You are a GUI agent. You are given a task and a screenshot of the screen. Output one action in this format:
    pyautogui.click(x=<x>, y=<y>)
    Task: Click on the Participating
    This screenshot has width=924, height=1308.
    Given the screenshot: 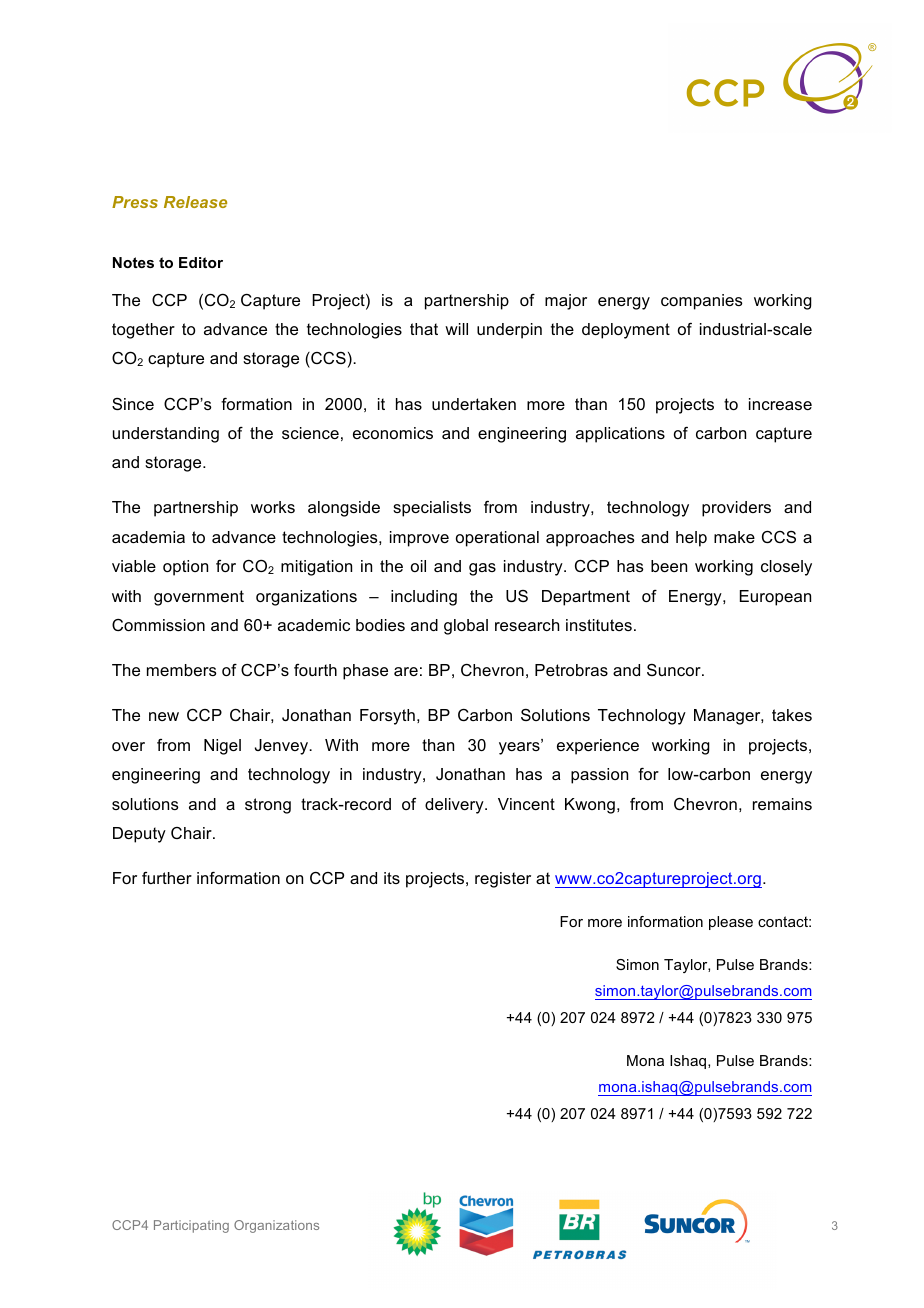 What is the action you would take?
    pyautogui.click(x=191, y=1226)
